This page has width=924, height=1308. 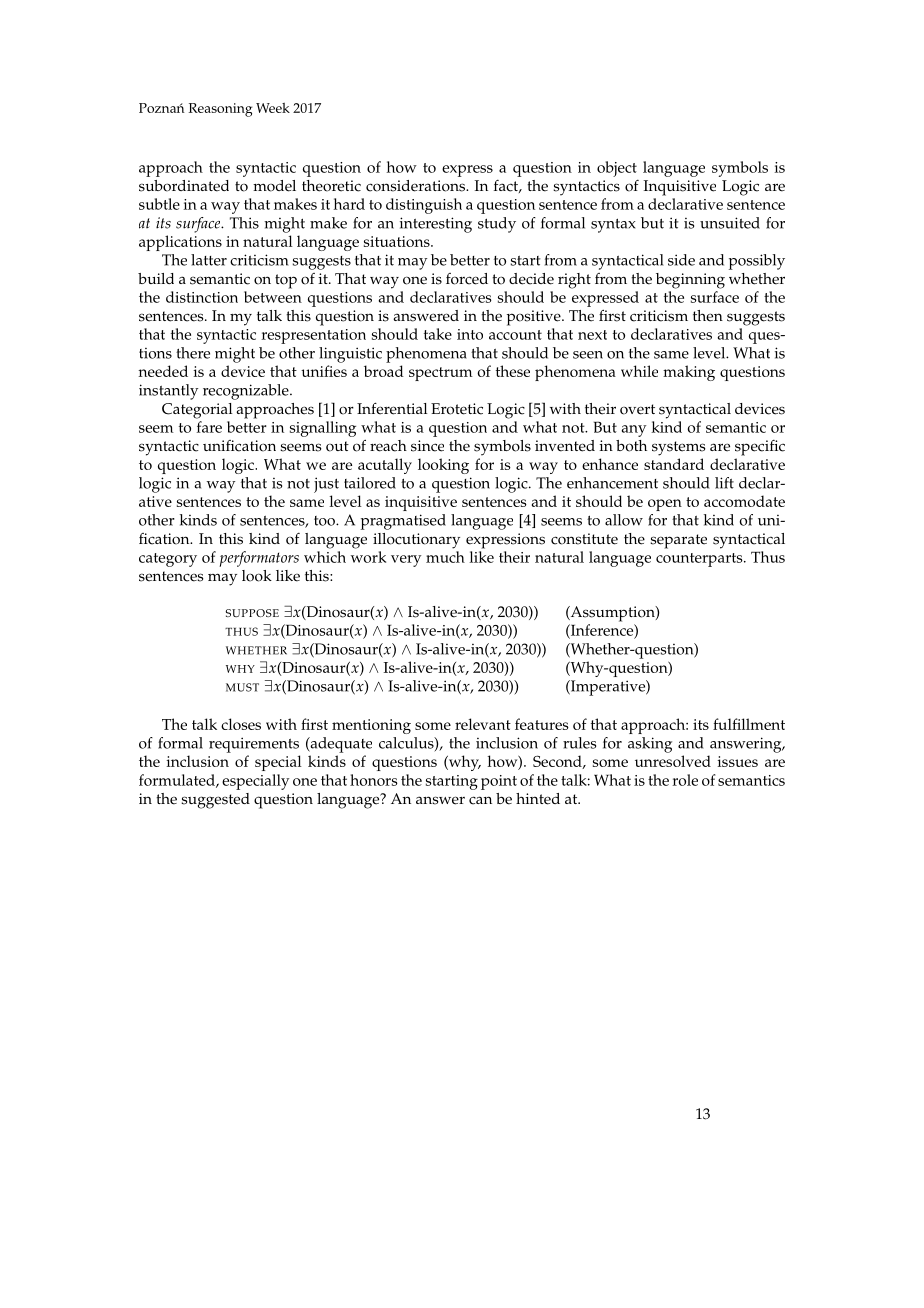 What do you see at coordinates (617, 169) in the page?
I see `object` at bounding box center [617, 169].
